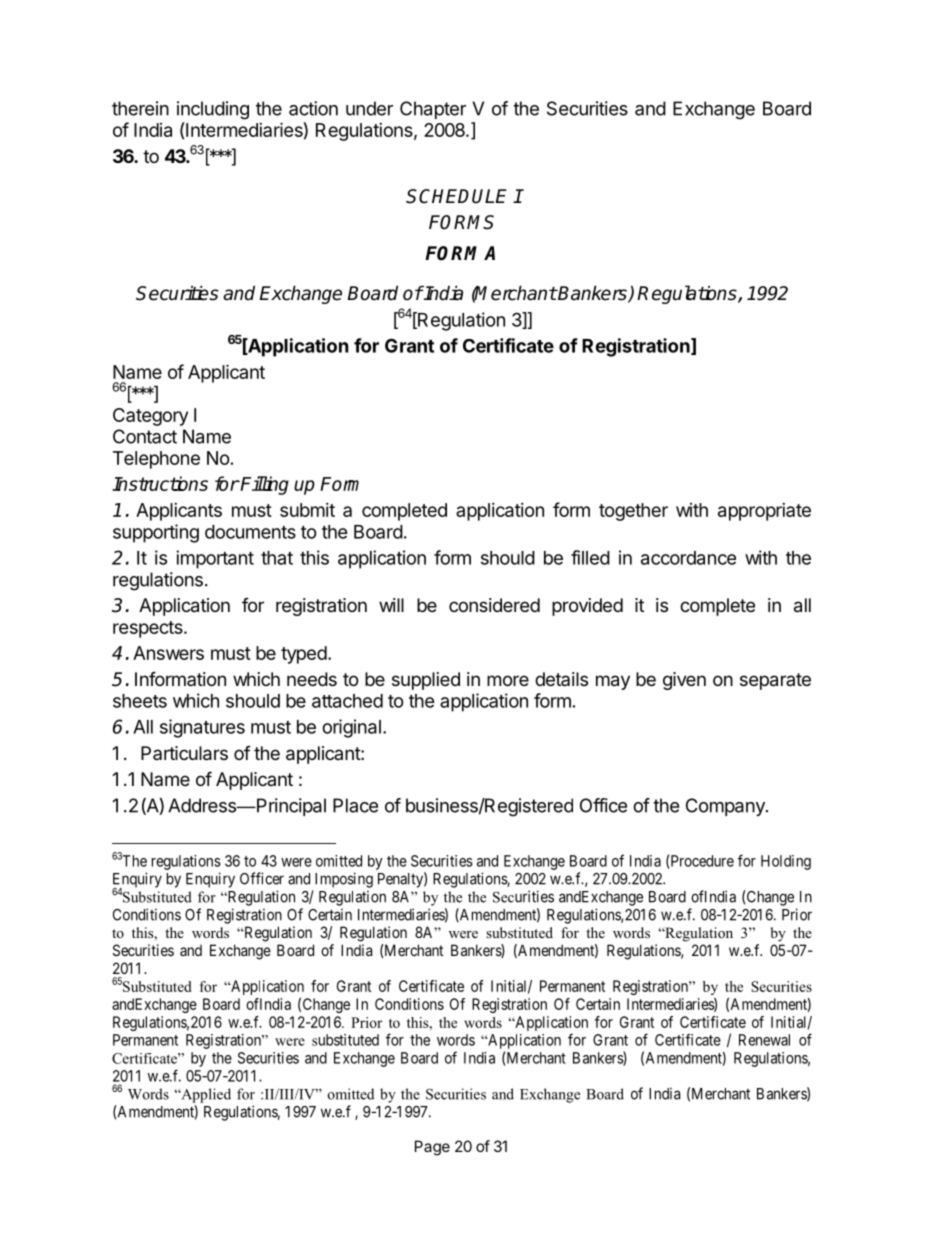  What do you see at coordinates (494, 605) in the image?
I see `considered` at bounding box center [494, 605].
